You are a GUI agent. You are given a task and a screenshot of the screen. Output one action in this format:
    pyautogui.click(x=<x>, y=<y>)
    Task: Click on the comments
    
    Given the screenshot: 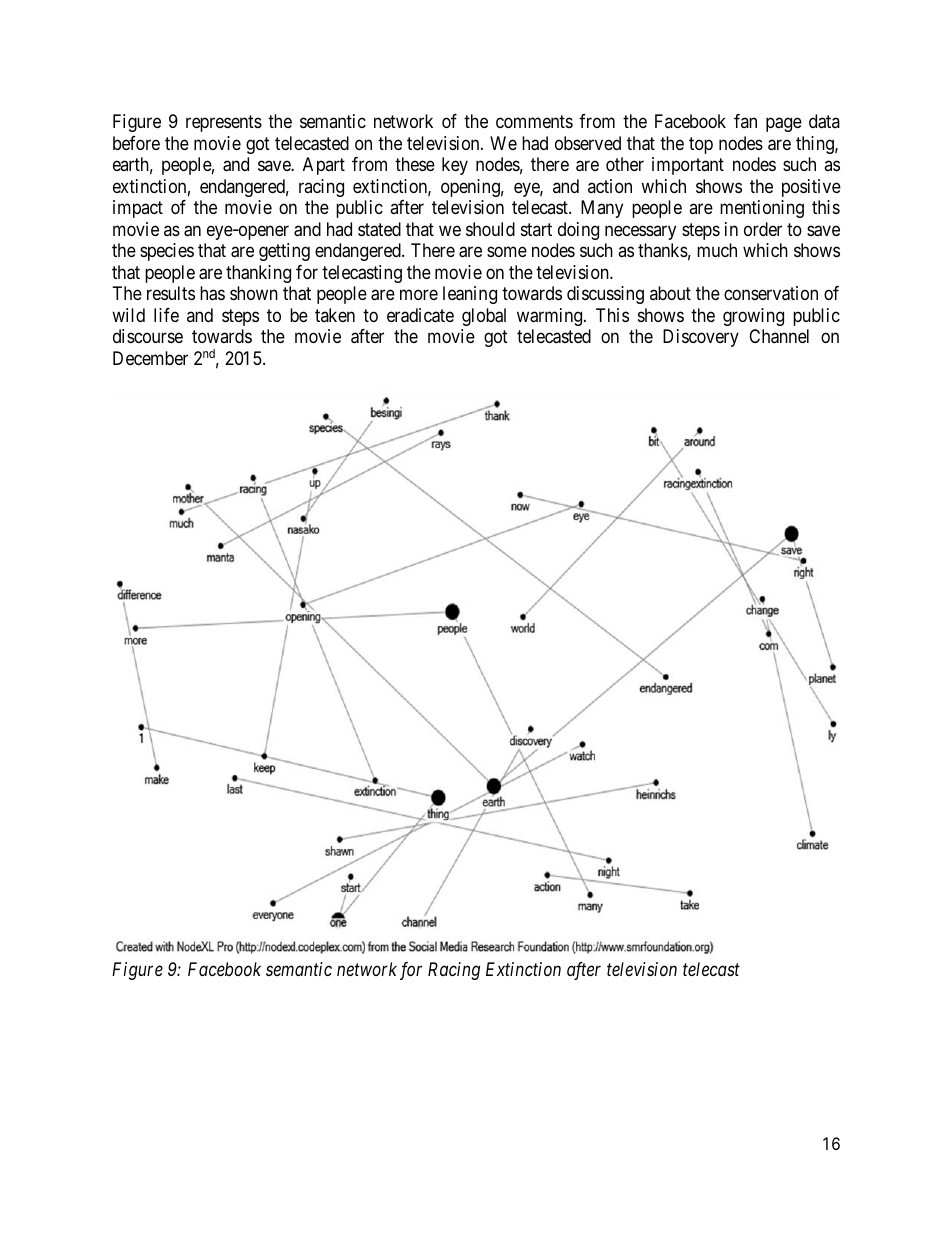 What is the action you would take?
    pyautogui.click(x=534, y=122)
